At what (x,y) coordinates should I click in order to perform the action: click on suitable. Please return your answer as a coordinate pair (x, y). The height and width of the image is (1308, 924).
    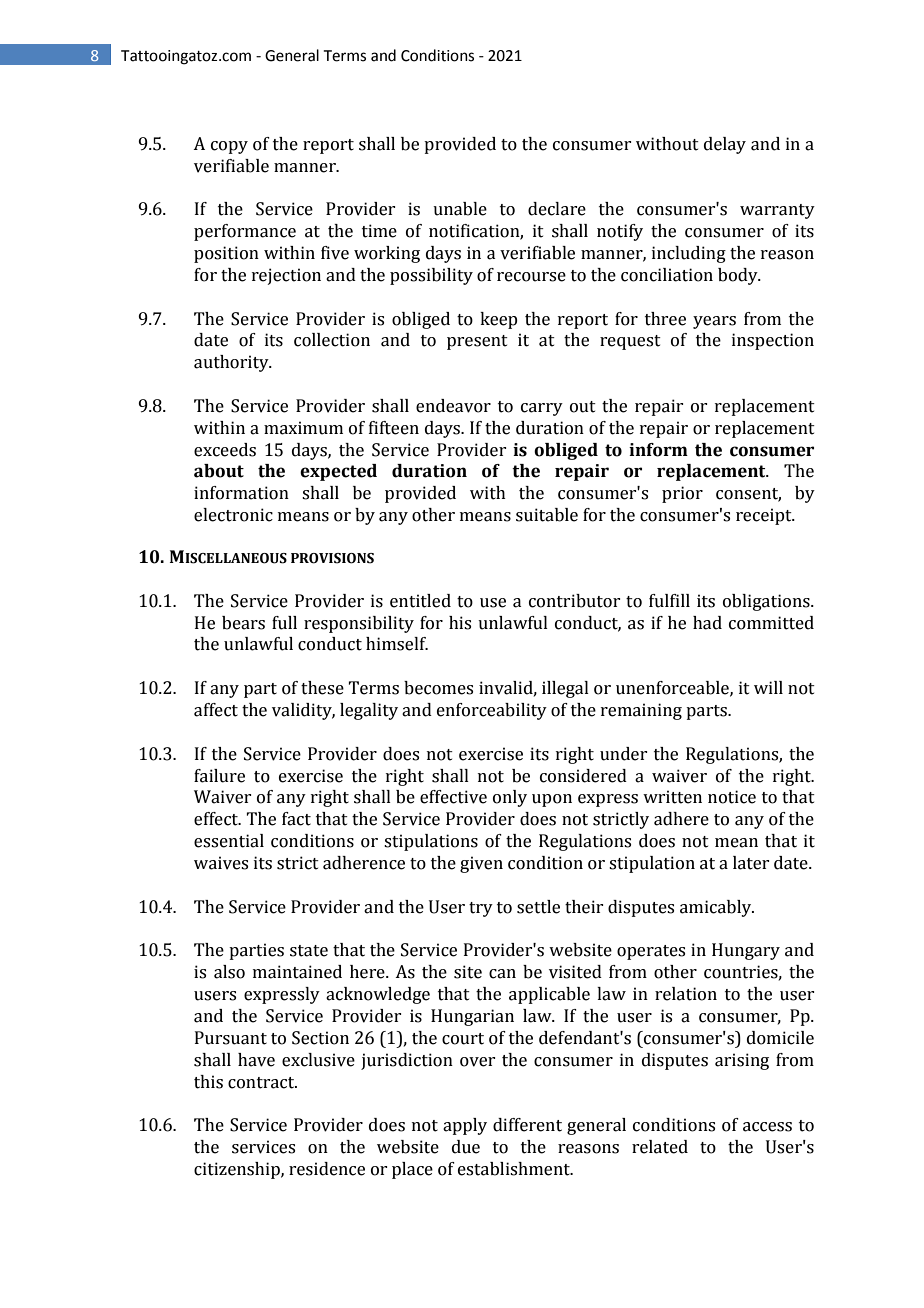
    Looking at the image, I should click on (547, 515).
